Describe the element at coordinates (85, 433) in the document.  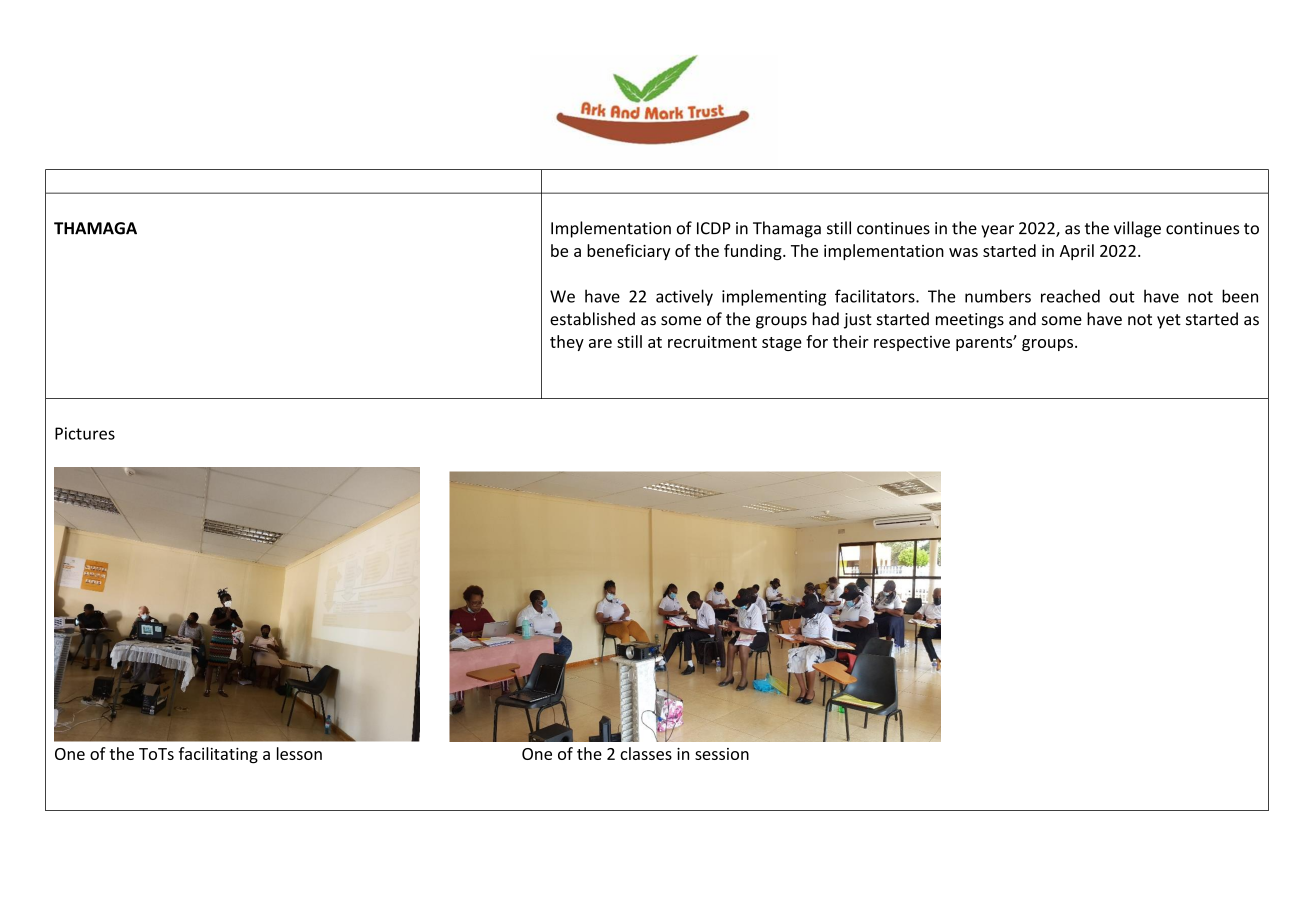
I see `Pictures` at that location.
